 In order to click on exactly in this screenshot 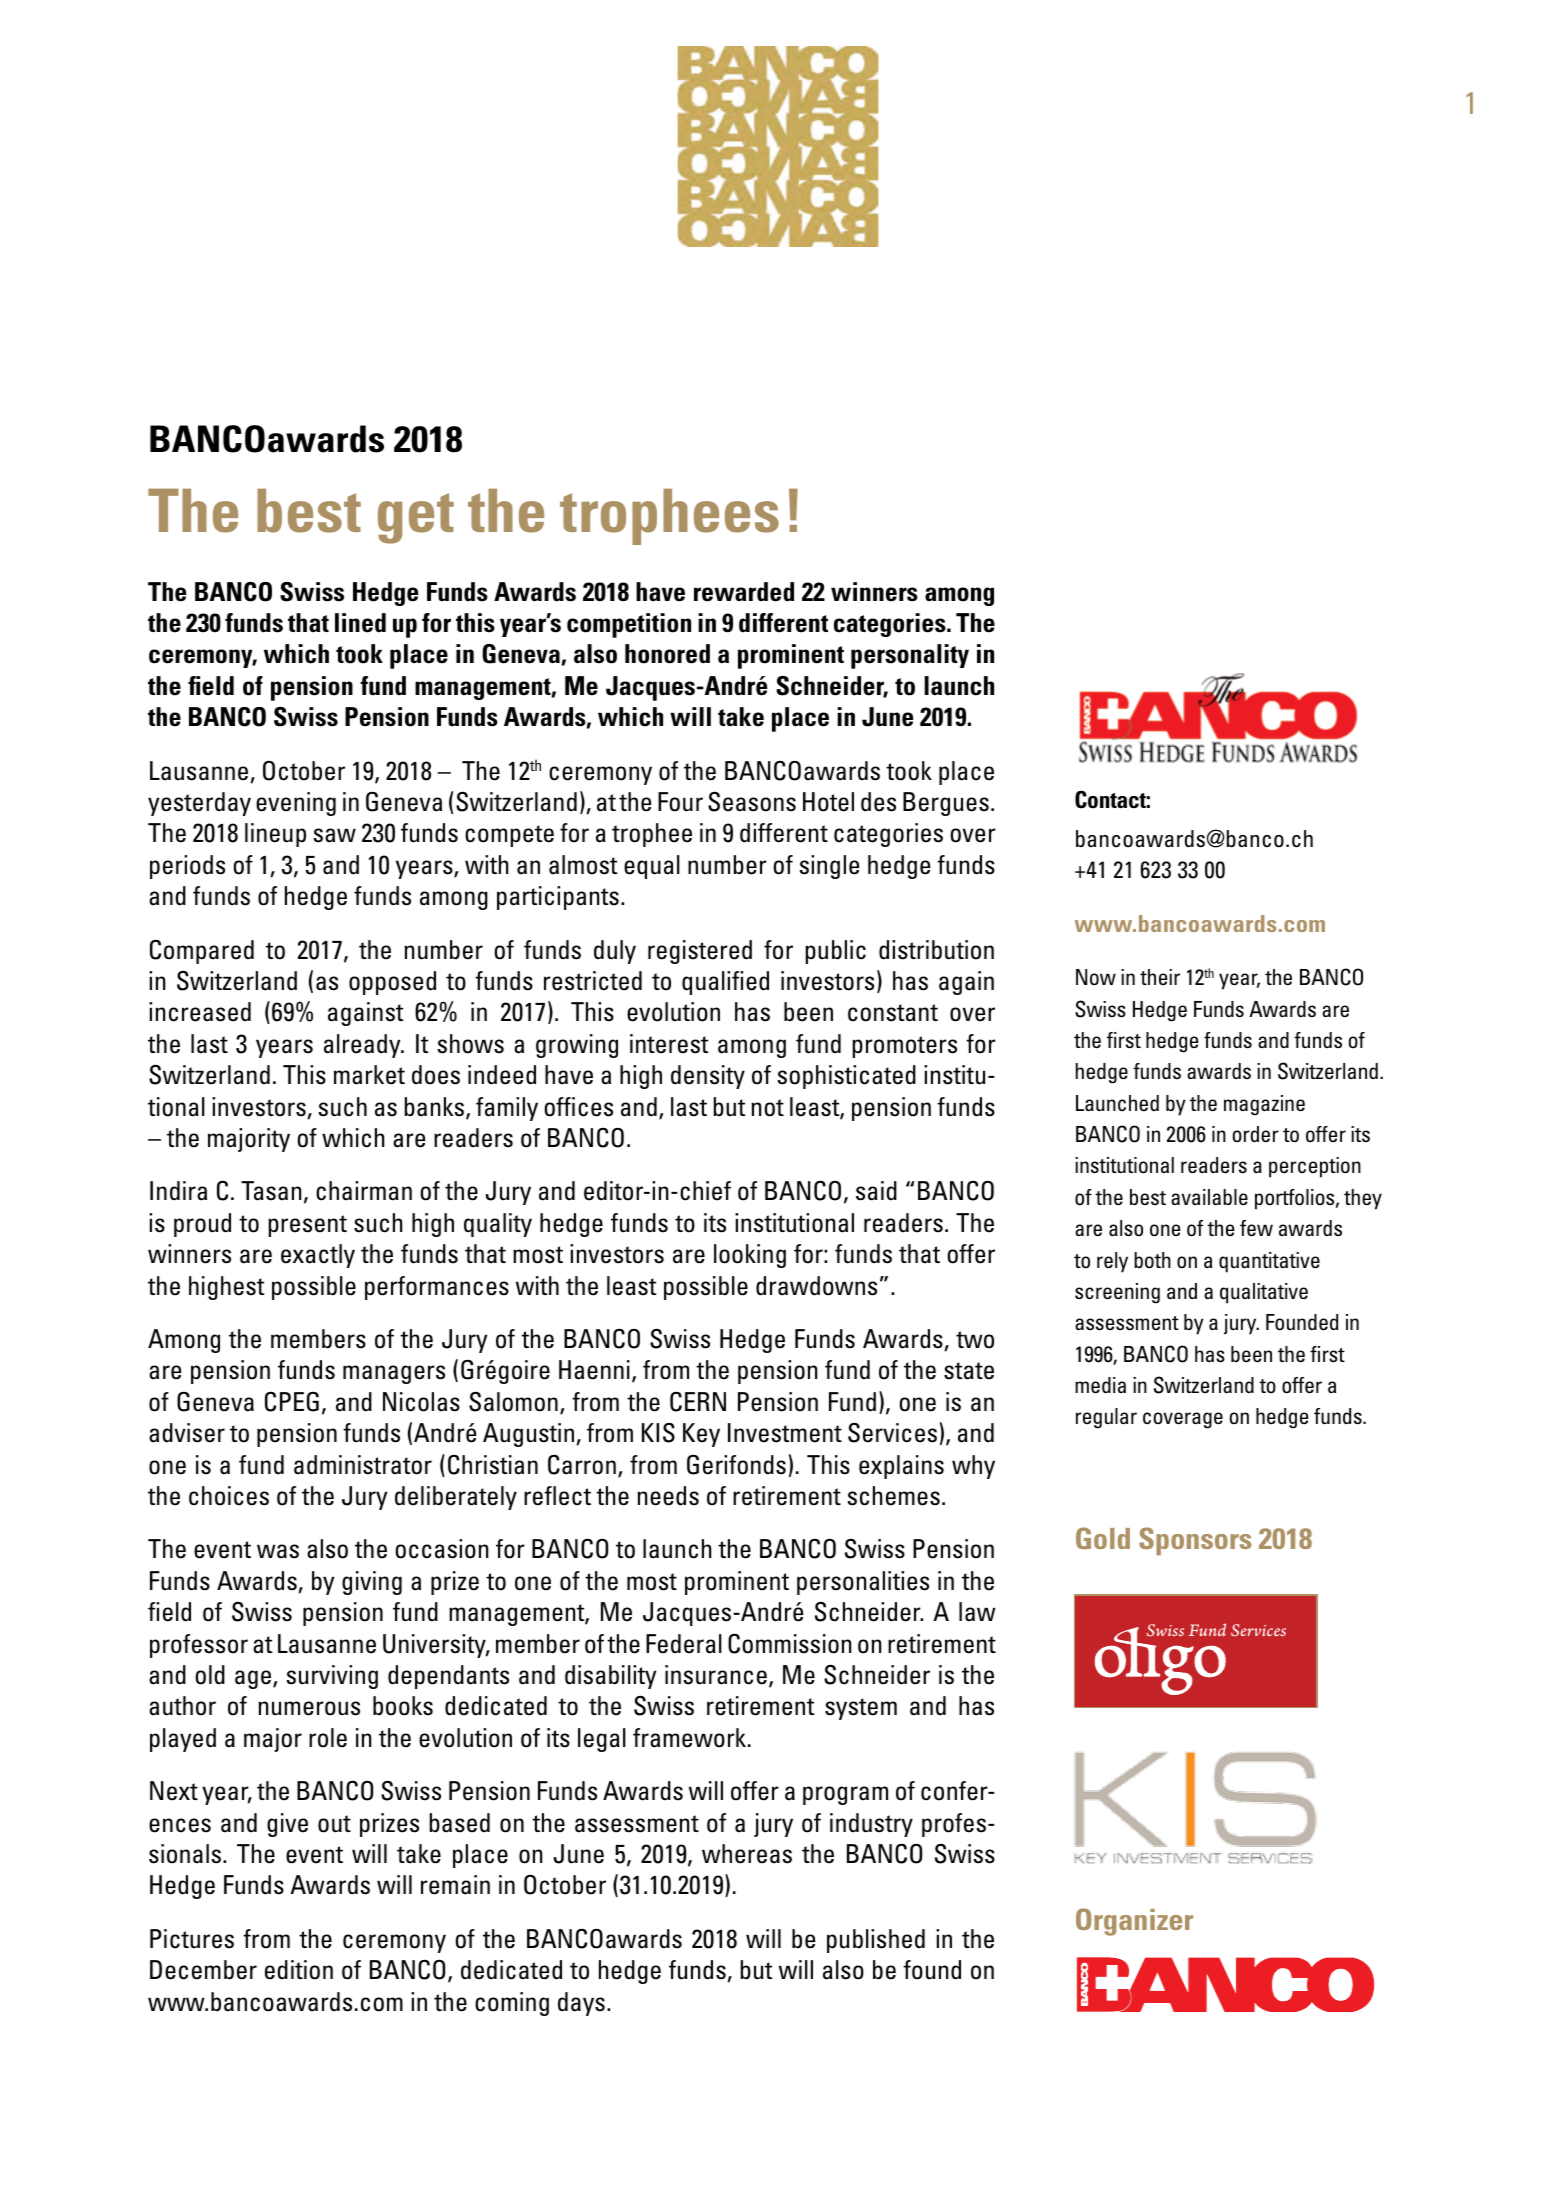, I will do `click(318, 1256)`.
